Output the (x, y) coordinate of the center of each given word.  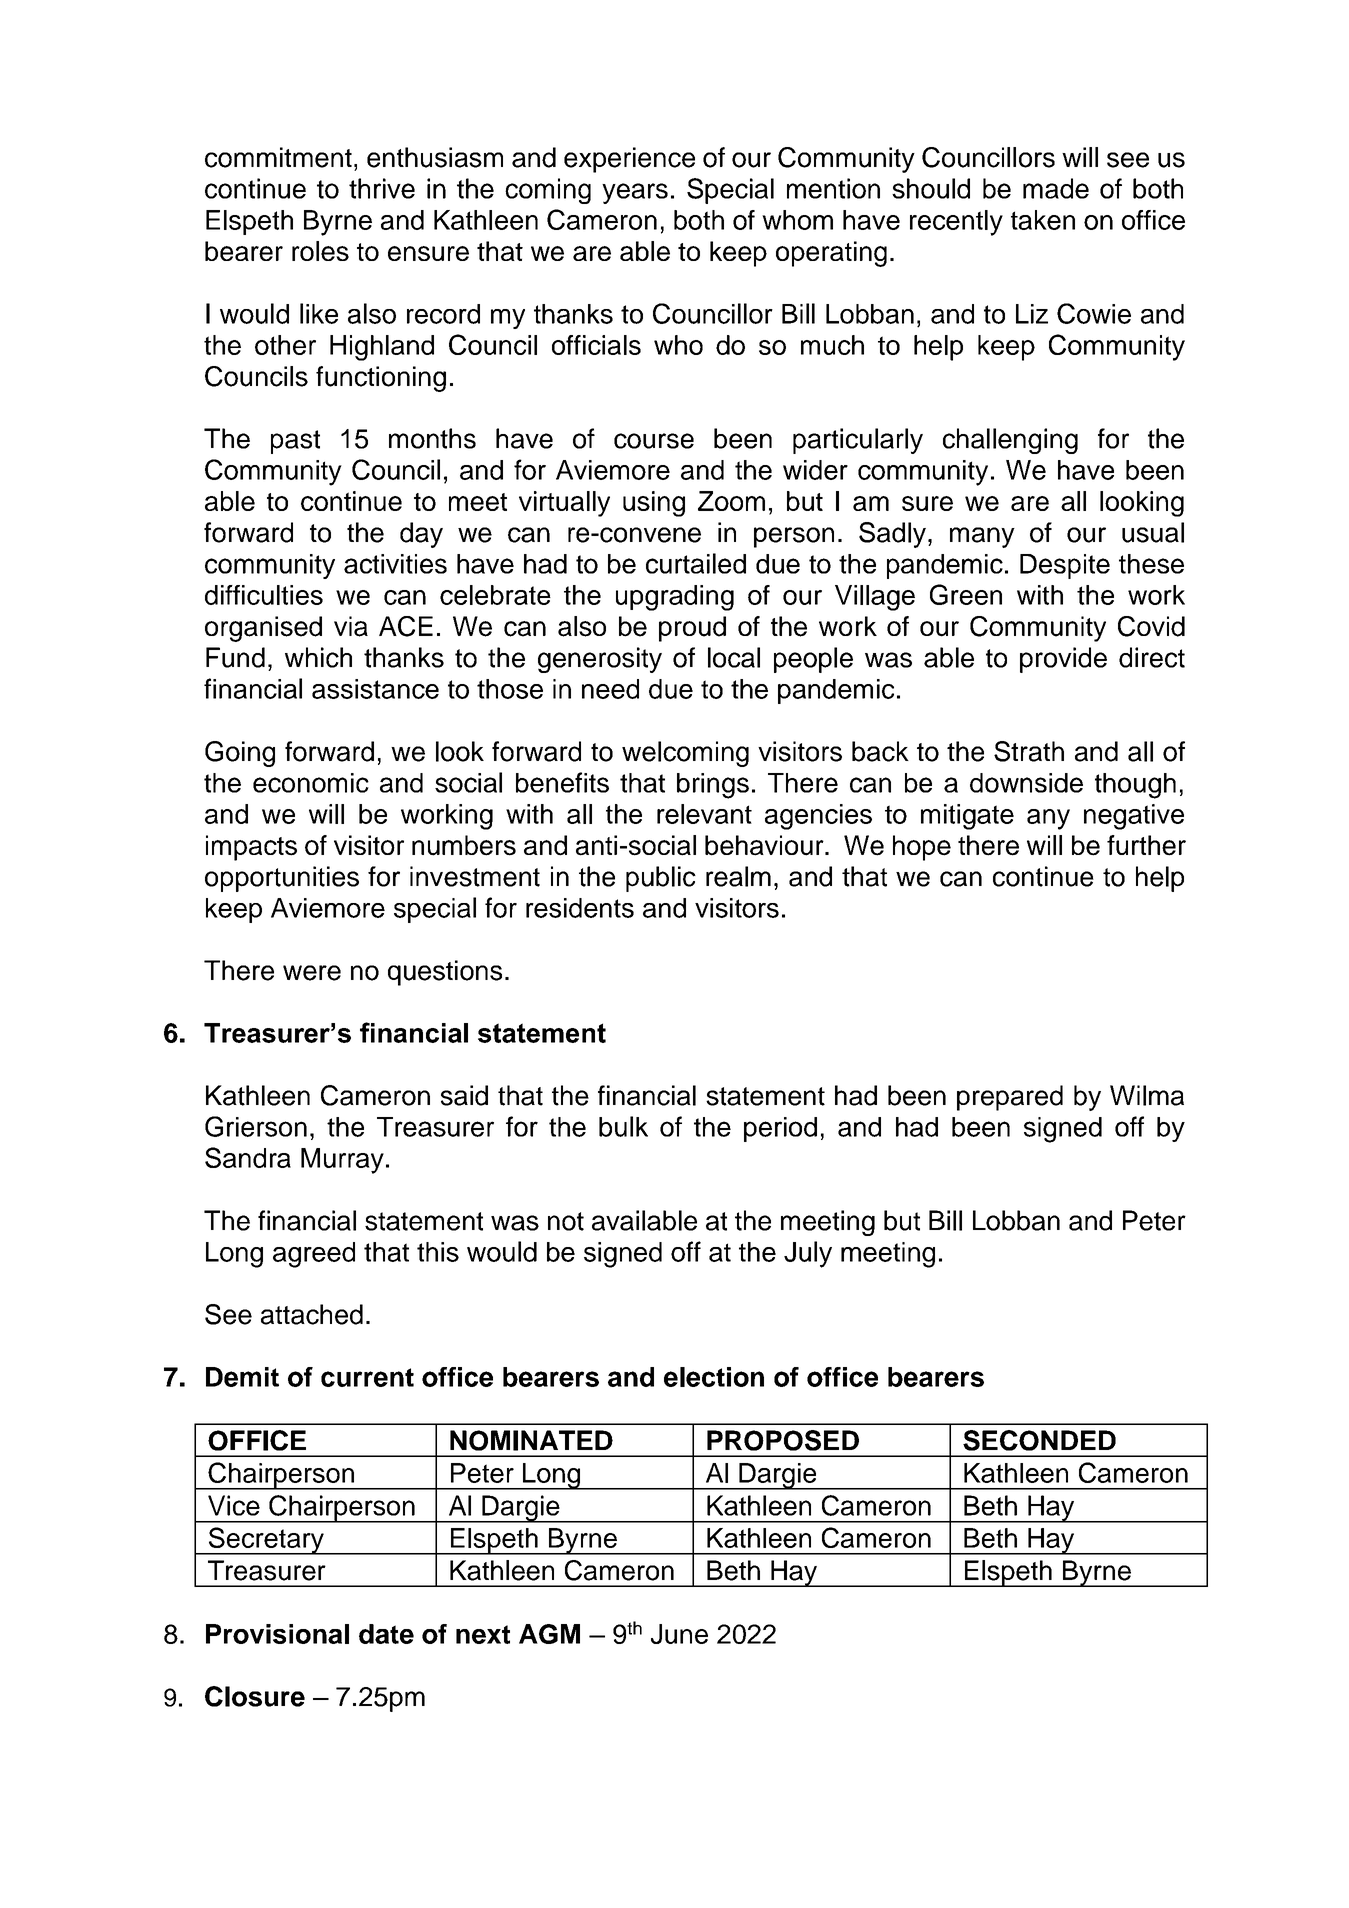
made (1056, 188)
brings (713, 786)
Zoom (731, 501)
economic (311, 783)
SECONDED (1039, 1440)
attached (312, 1314)
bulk (623, 1126)
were (312, 973)
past (295, 442)
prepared (1010, 1098)
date (386, 1634)
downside (1026, 783)
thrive (382, 188)
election (714, 1377)
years (635, 193)
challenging (1010, 441)
